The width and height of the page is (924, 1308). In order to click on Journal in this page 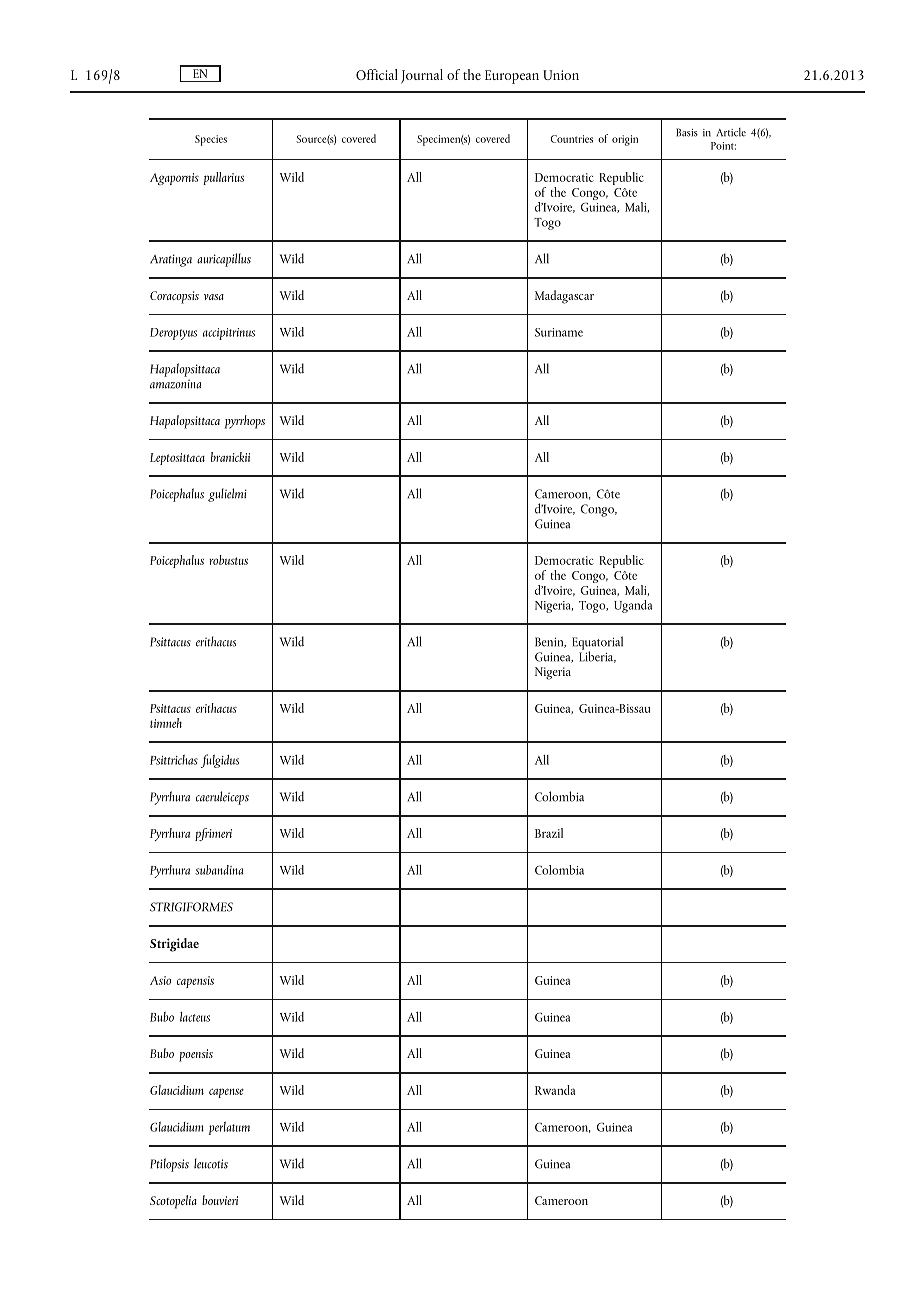, I will do `click(422, 76)`.
